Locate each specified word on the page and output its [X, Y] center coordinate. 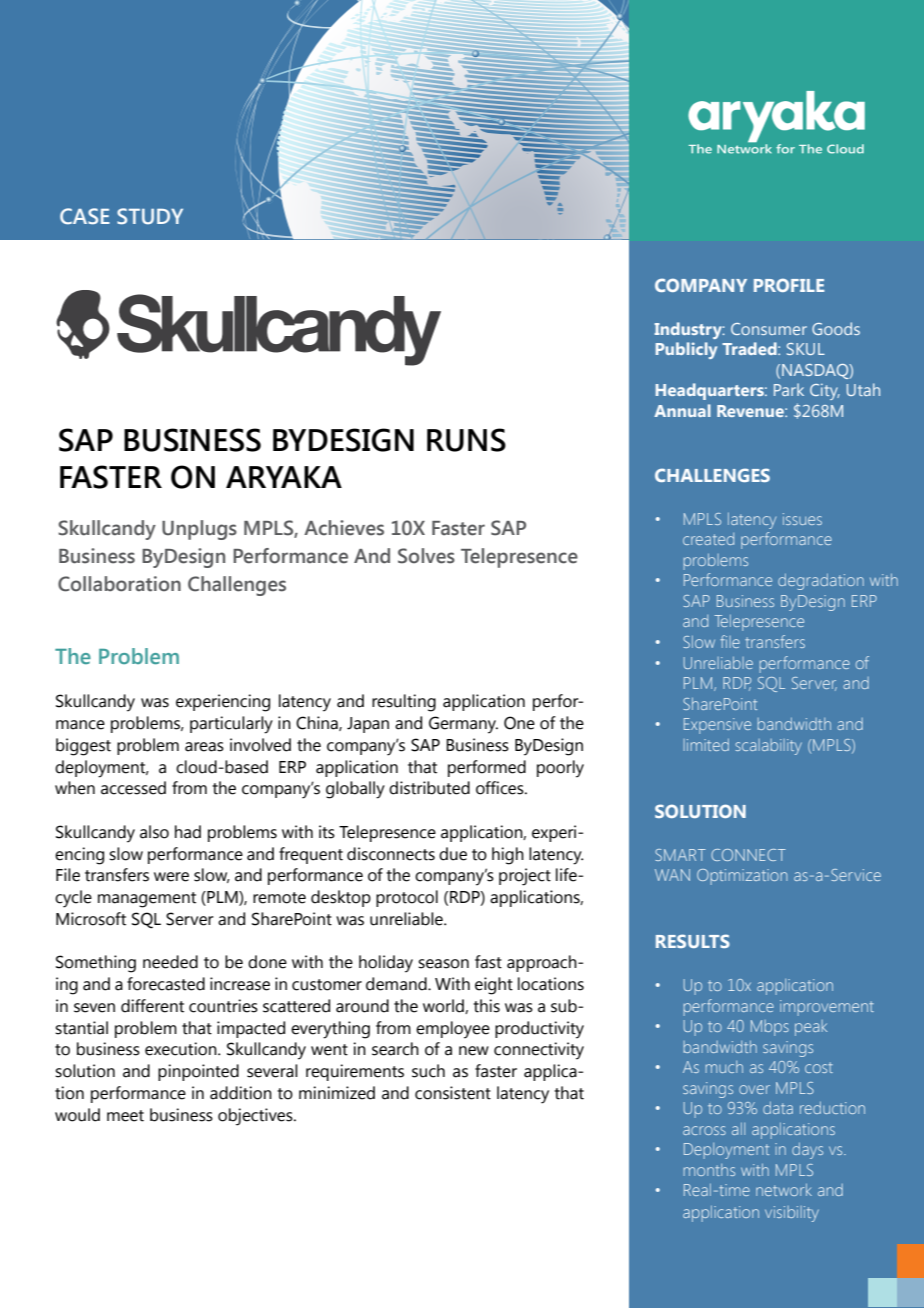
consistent [453, 1093]
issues [802, 519]
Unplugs [199, 530]
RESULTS [693, 941]
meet [125, 1116]
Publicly [686, 350]
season [443, 964]
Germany [463, 725]
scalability [768, 747]
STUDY [150, 216]
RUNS [466, 440]
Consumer [769, 329]
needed [170, 962]
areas [204, 747]
